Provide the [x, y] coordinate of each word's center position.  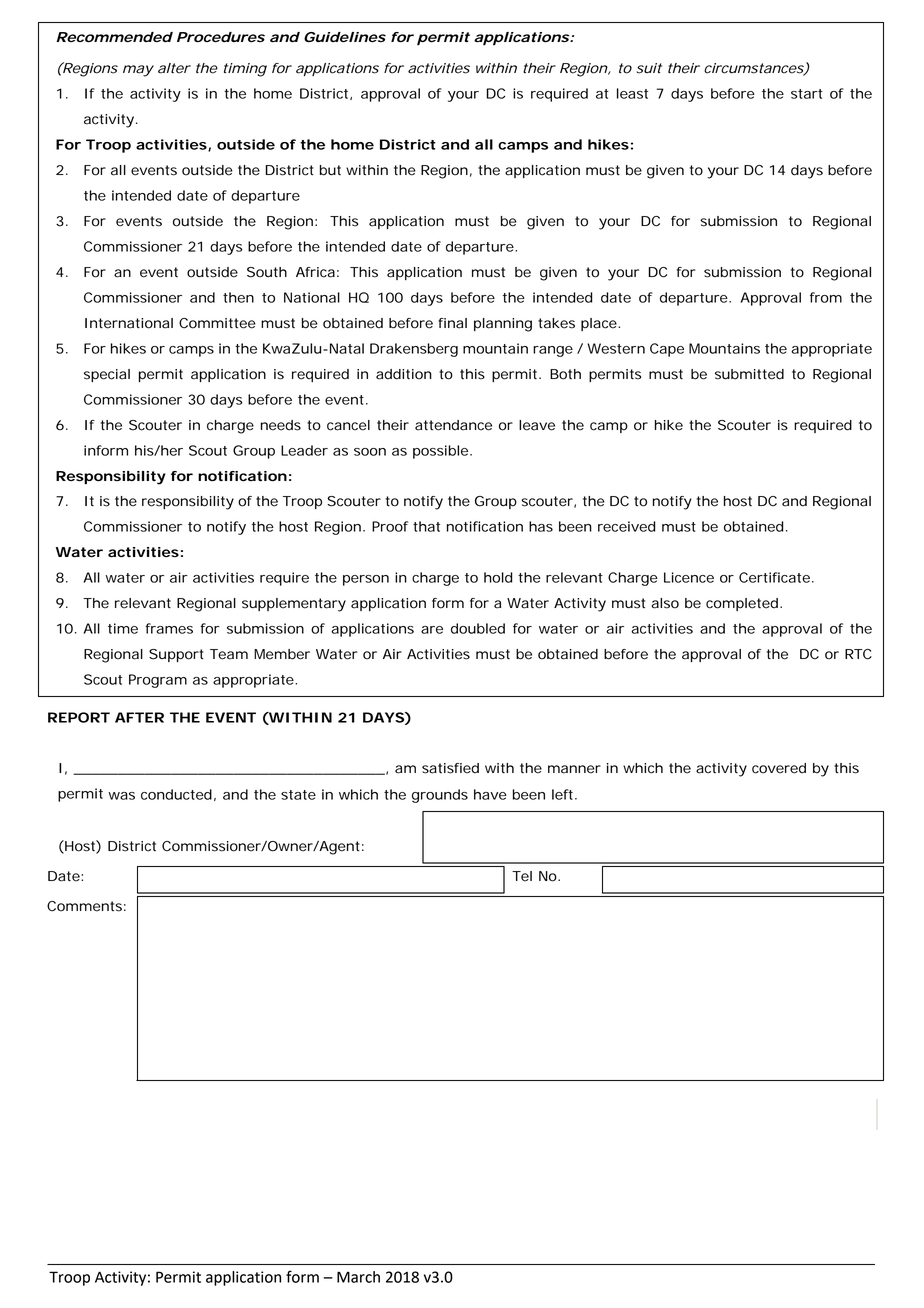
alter [174, 68]
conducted [176, 794]
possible [440, 452]
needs [281, 425]
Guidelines [345, 37]
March [358, 1277]
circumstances [754, 69]
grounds [440, 796]
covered [779, 768]
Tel [522, 876]
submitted [749, 374]
